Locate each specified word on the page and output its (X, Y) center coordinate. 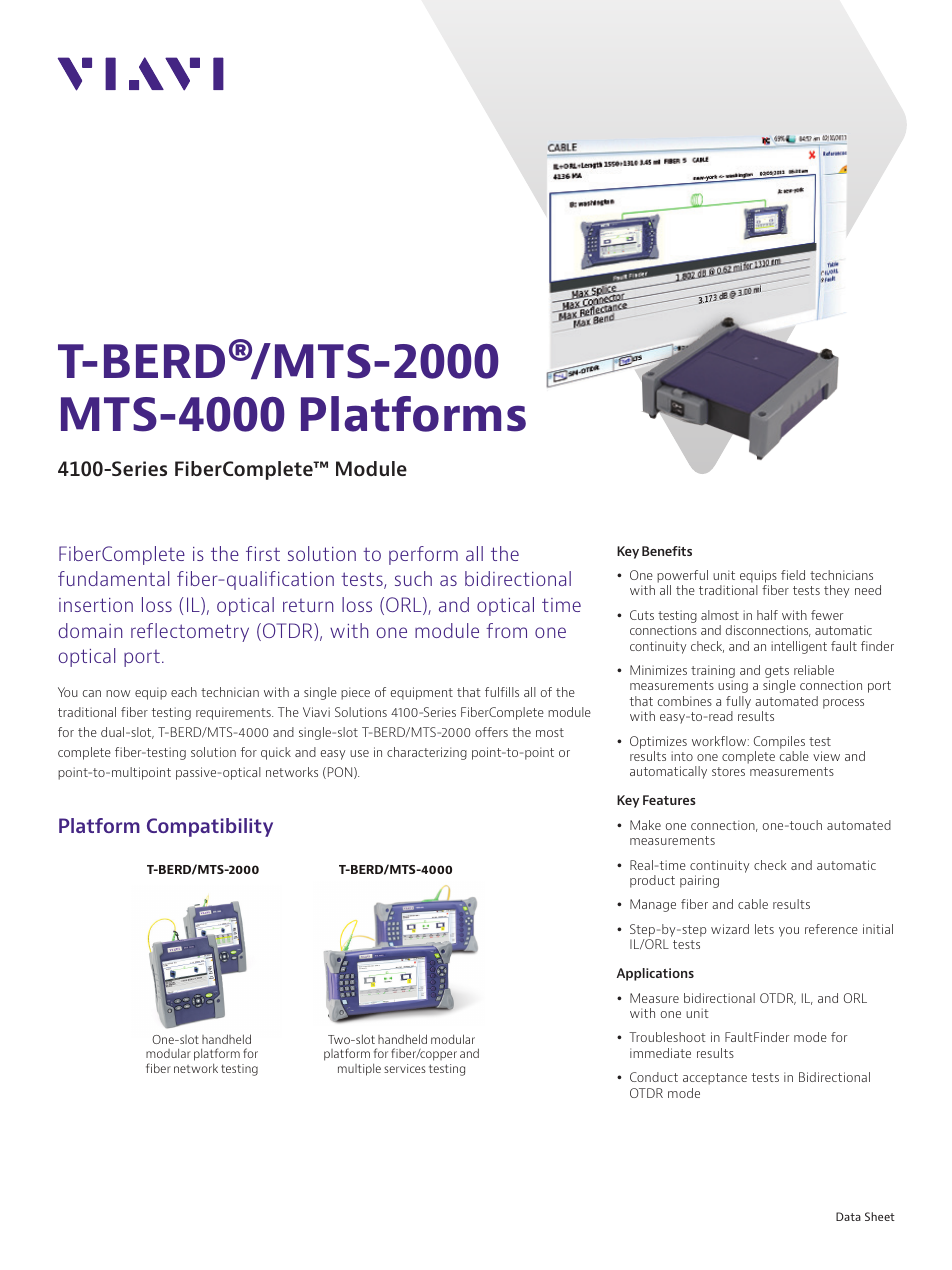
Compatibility (210, 827)
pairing (699, 881)
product (652, 881)
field (793, 575)
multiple (359, 1069)
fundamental (113, 578)
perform (423, 555)
